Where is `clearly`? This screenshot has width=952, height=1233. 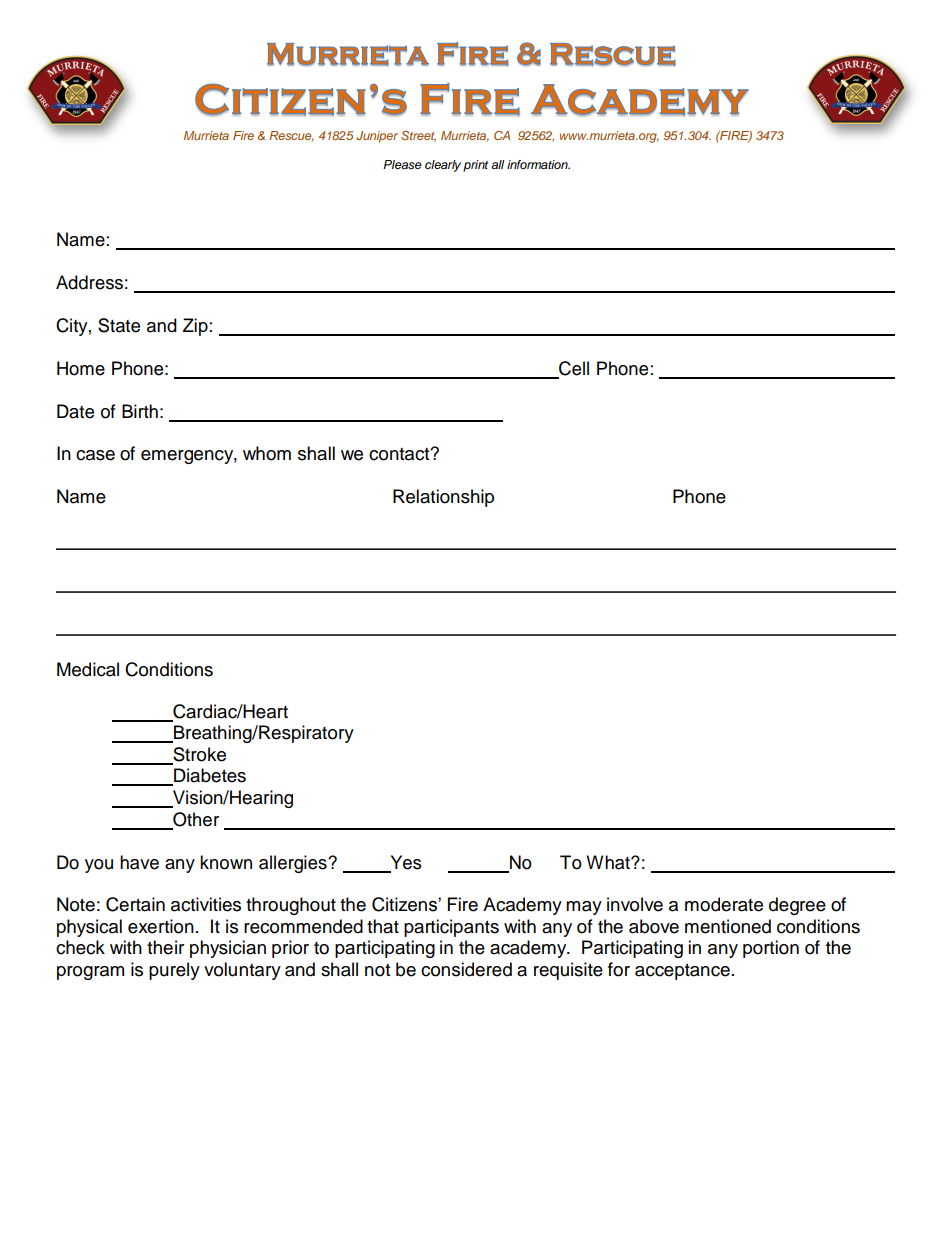 clearly is located at coordinates (443, 166).
